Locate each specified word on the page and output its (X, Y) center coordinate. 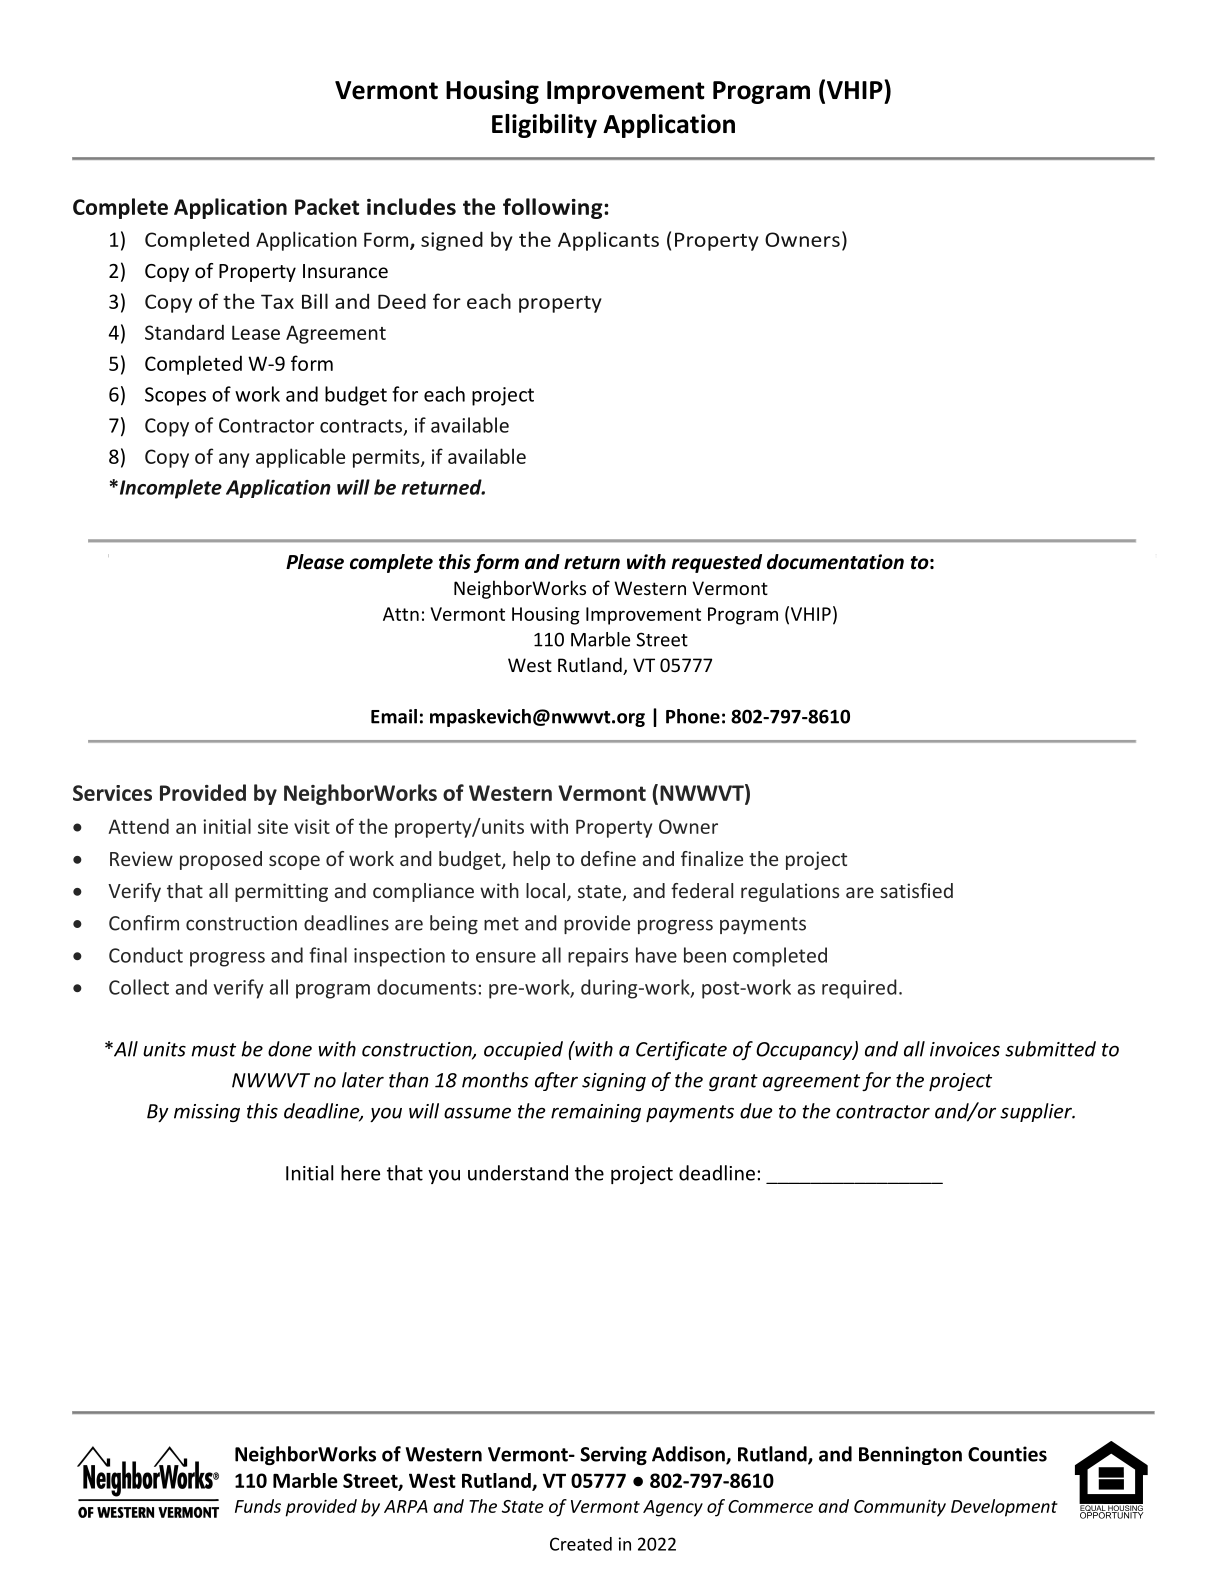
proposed (221, 860)
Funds (258, 1506)
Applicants (608, 241)
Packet (327, 206)
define (608, 858)
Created (581, 1544)
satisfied (916, 890)
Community (900, 1508)
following (554, 208)
